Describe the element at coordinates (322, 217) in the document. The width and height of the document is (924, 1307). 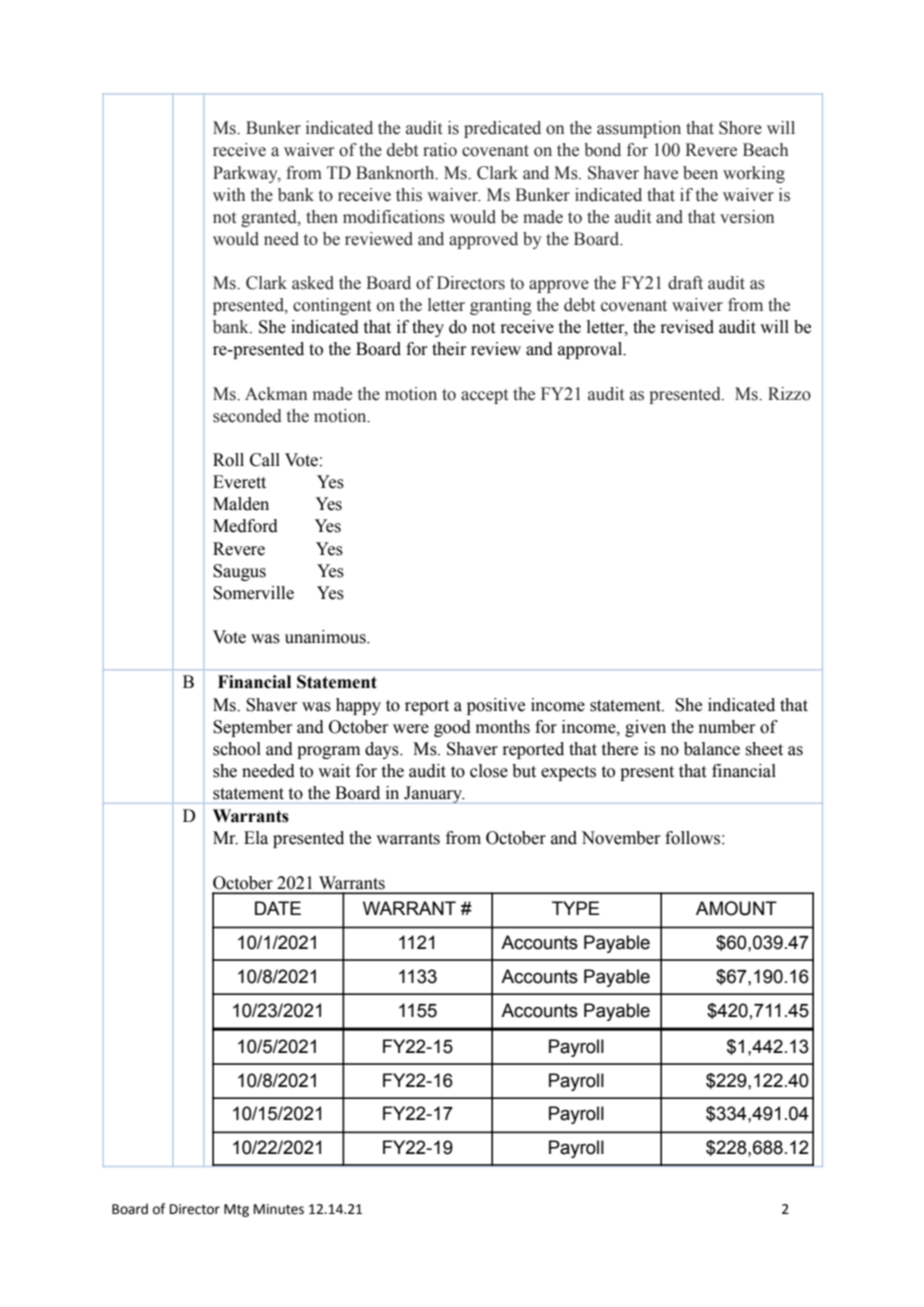
I see `then` at that location.
